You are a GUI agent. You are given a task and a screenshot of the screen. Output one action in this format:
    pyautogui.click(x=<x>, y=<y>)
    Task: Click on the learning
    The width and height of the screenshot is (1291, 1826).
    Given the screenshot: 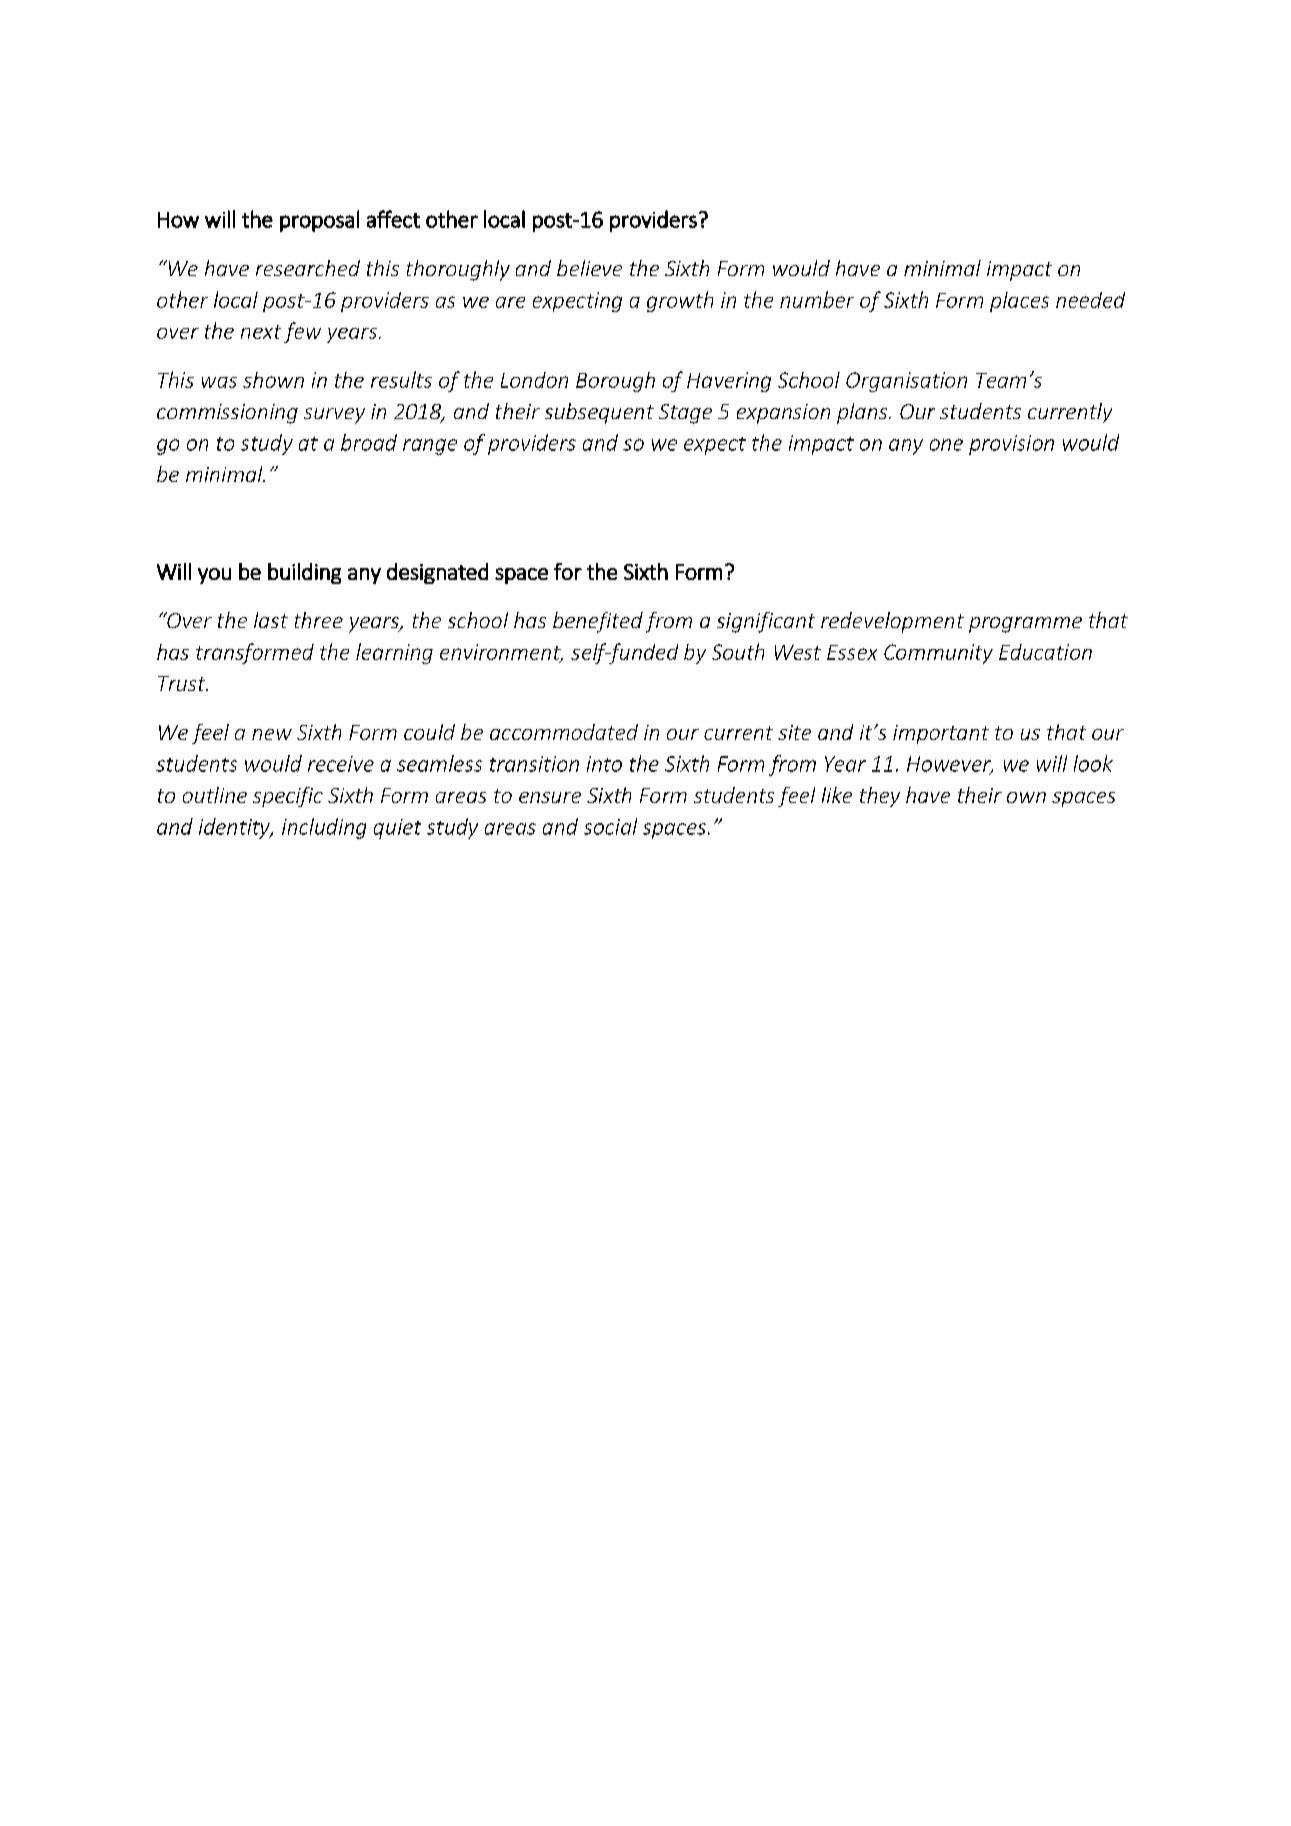 What is the action you would take?
    pyautogui.click(x=394, y=653)
